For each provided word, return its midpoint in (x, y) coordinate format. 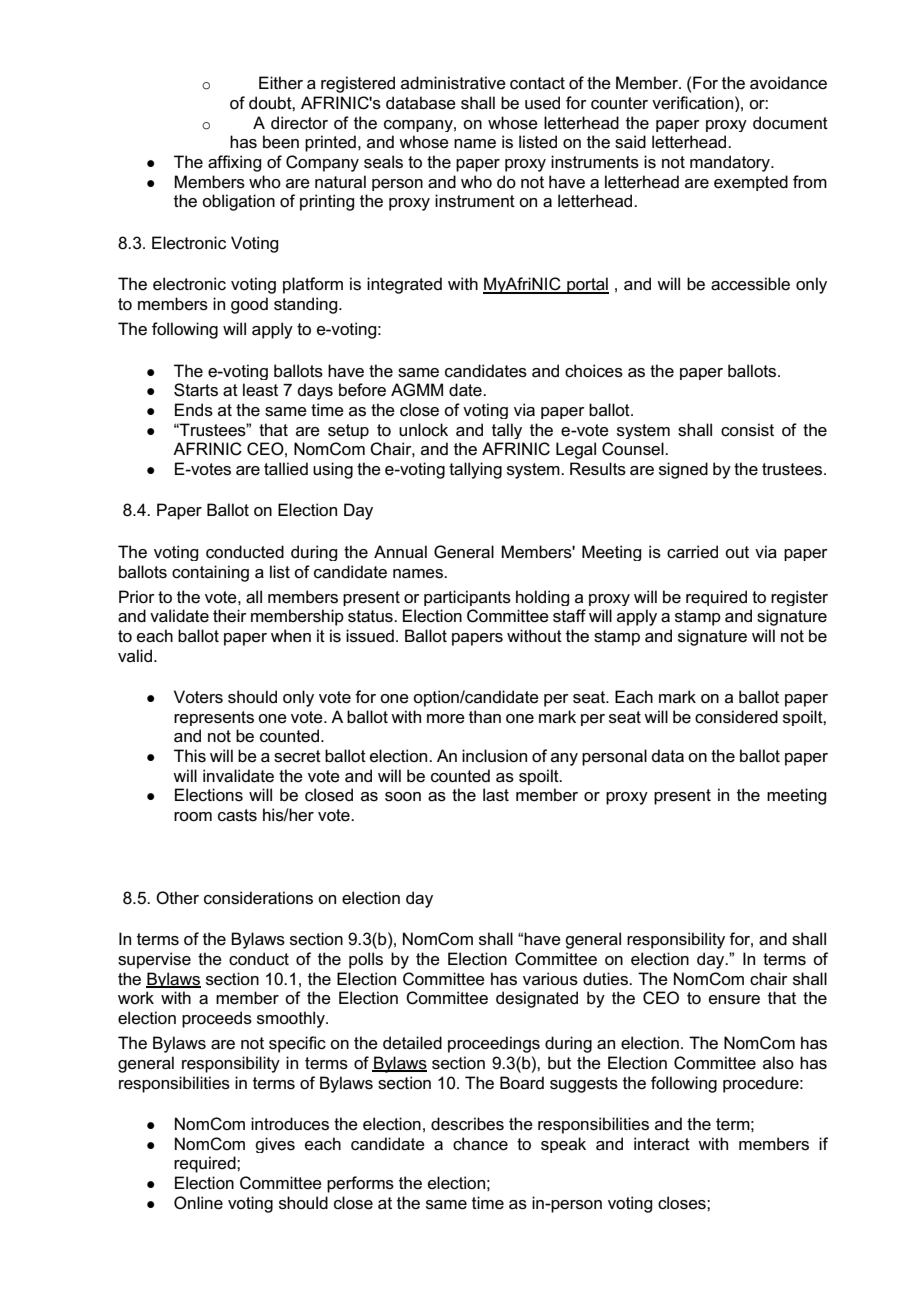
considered (736, 717)
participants (467, 598)
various (550, 979)
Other (177, 898)
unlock (423, 430)
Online (198, 1203)
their (230, 615)
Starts (196, 390)
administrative (453, 83)
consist (747, 430)
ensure (734, 1000)
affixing (234, 163)
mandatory (731, 163)
